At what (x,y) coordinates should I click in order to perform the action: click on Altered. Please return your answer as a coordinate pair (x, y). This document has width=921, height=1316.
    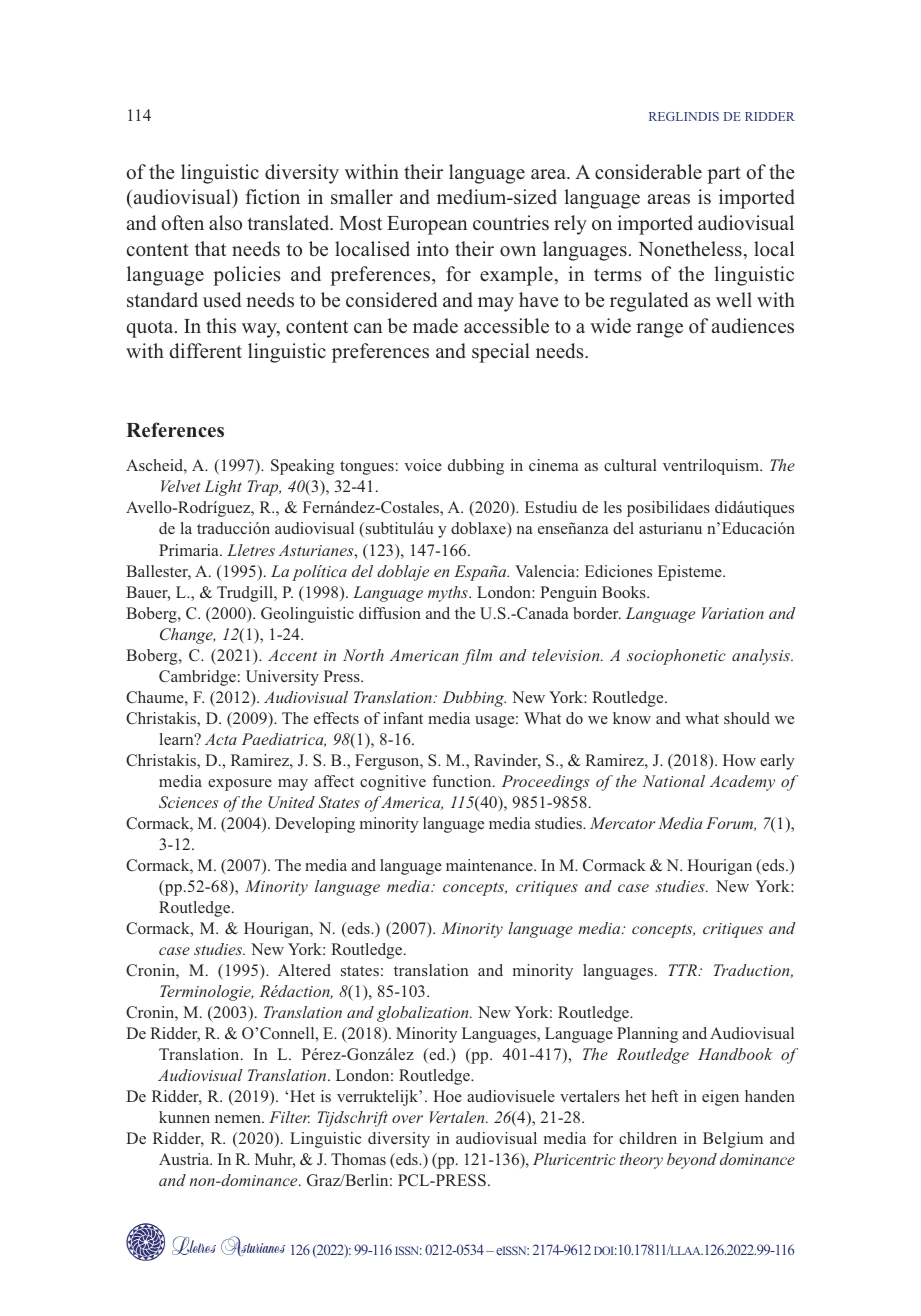
    Looking at the image, I should click on (304, 970).
